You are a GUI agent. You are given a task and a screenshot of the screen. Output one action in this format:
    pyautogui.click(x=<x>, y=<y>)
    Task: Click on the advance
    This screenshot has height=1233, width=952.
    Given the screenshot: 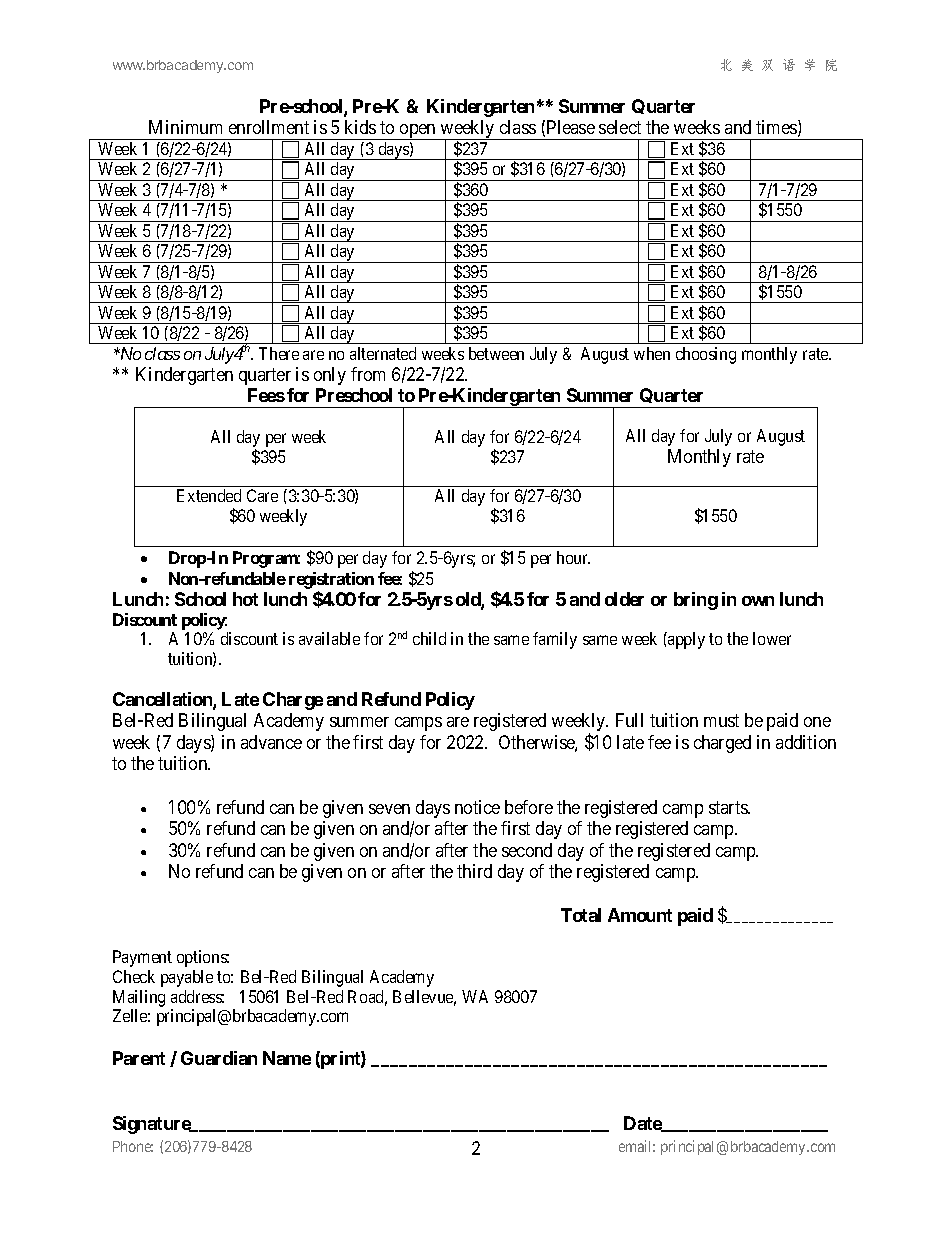 What is the action you would take?
    pyautogui.click(x=271, y=742)
